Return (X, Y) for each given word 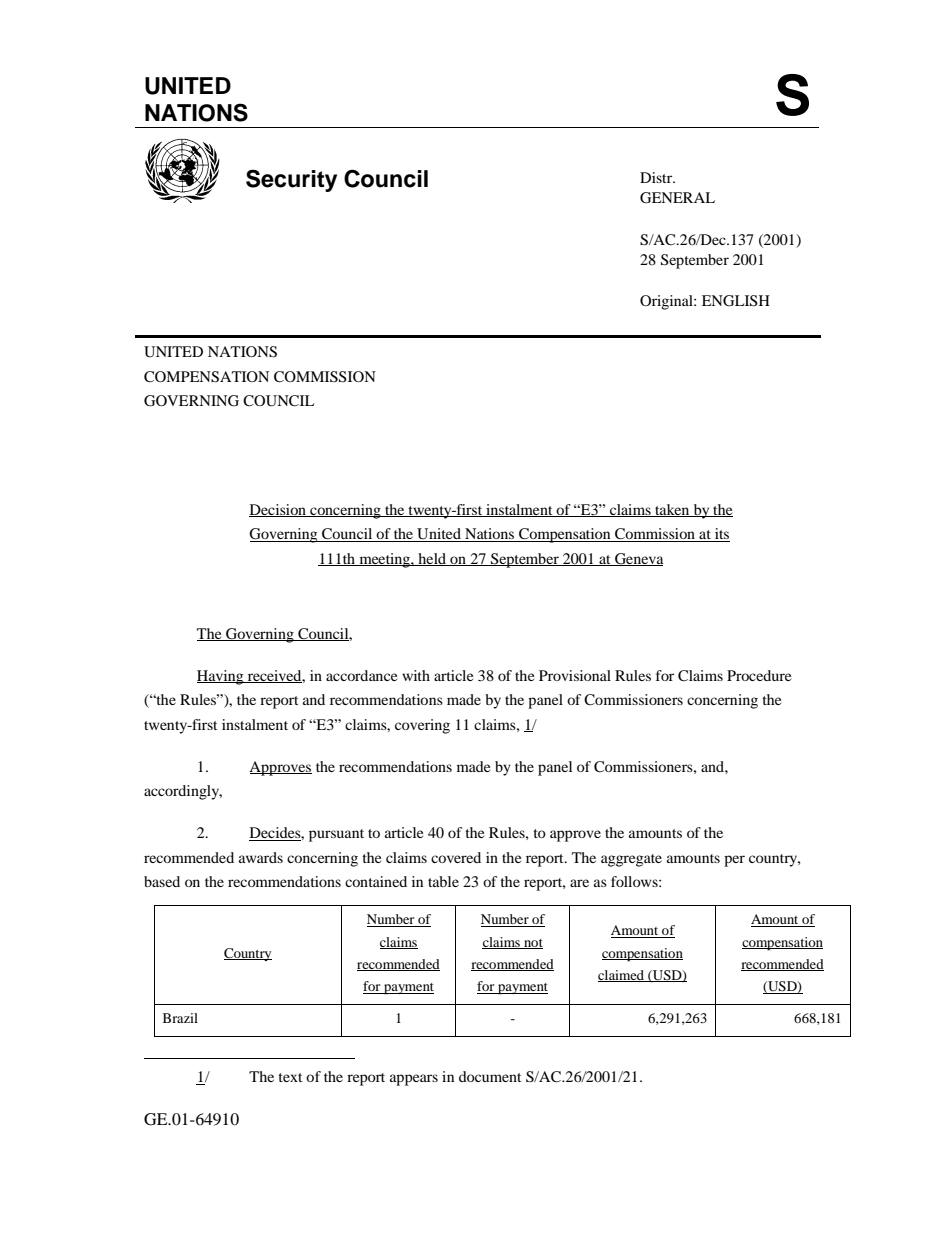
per (734, 861)
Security (291, 180)
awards (261, 857)
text (290, 1077)
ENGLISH (736, 301)
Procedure (759, 675)
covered (456, 857)
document (490, 1076)
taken (672, 510)
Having (221, 677)
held (432, 559)
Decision (278, 510)
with (416, 675)
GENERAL (677, 198)
